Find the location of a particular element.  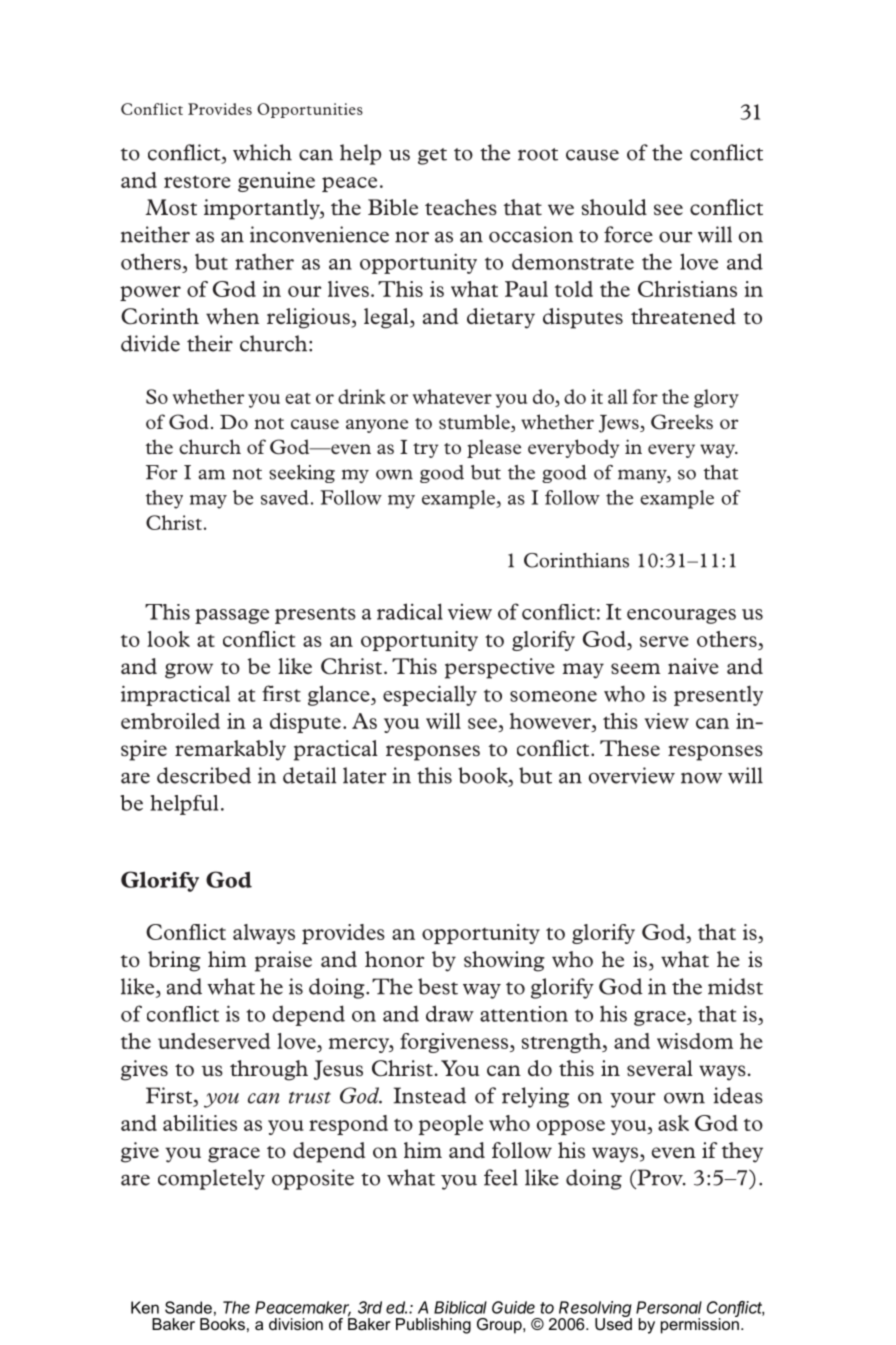

restore is located at coordinates (197, 181).
